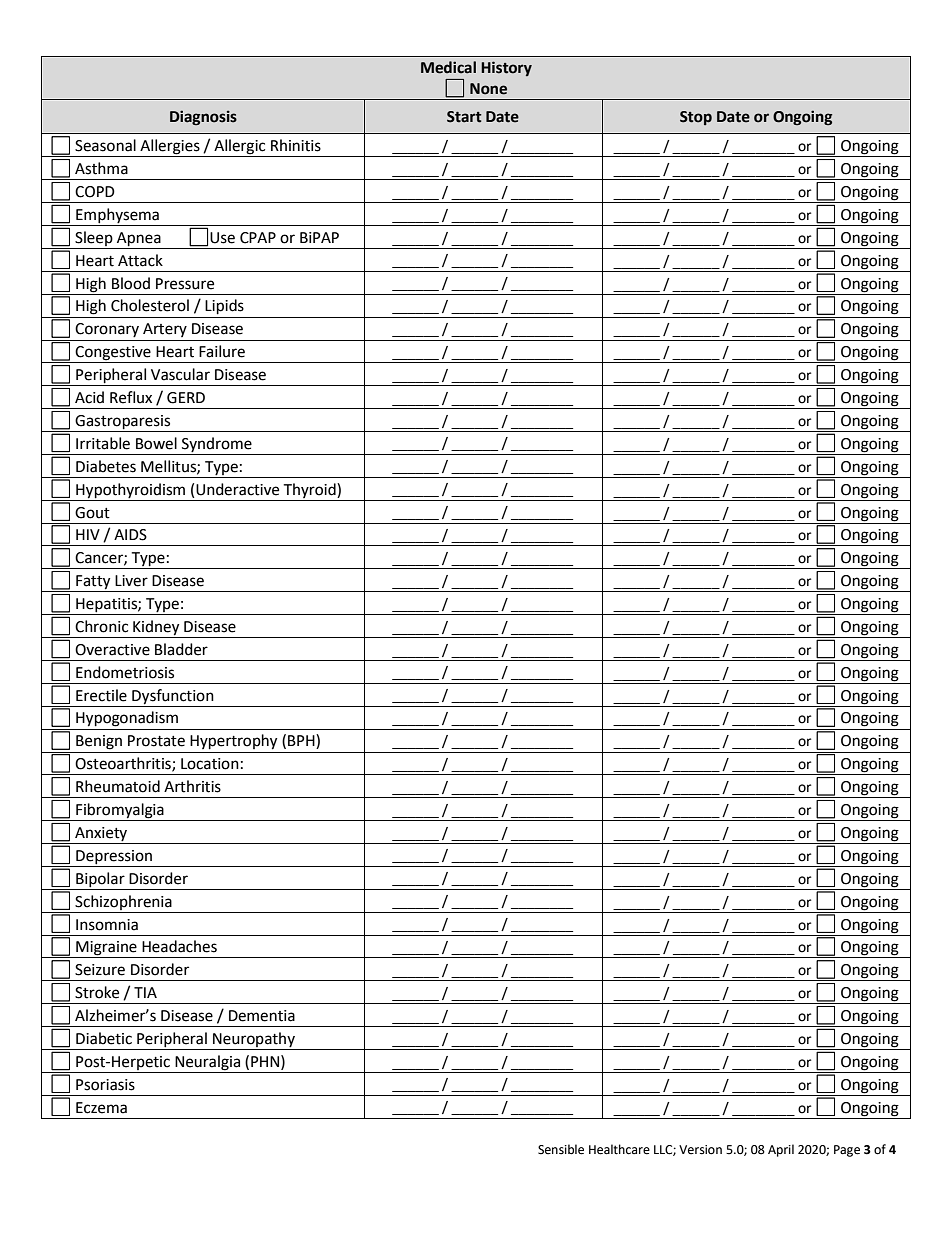 The width and height of the screenshot is (952, 1233). I want to click on Diagnosis, so click(203, 117).
